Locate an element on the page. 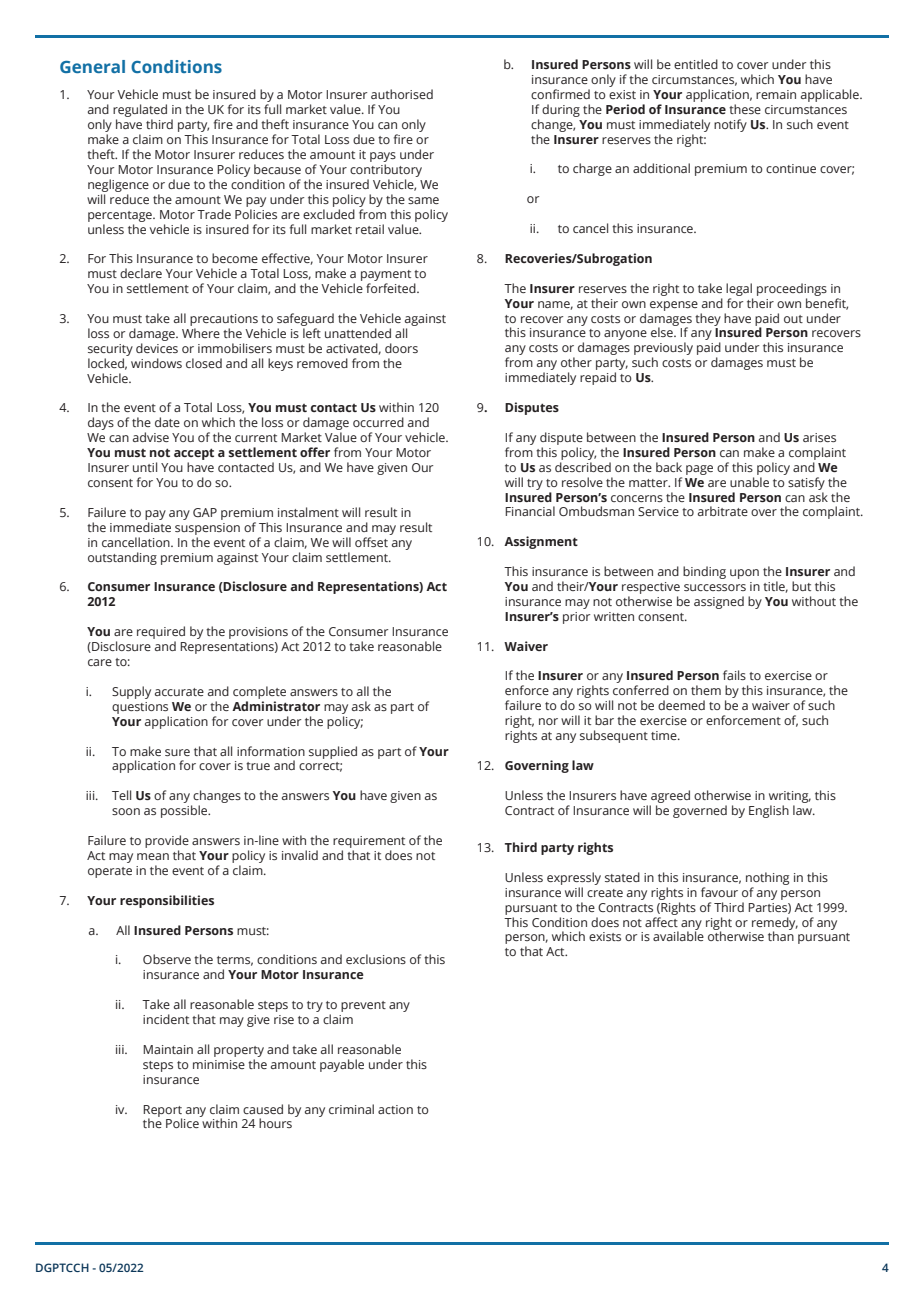 This document has width=924, height=1308. they is located at coordinates (708, 319).
